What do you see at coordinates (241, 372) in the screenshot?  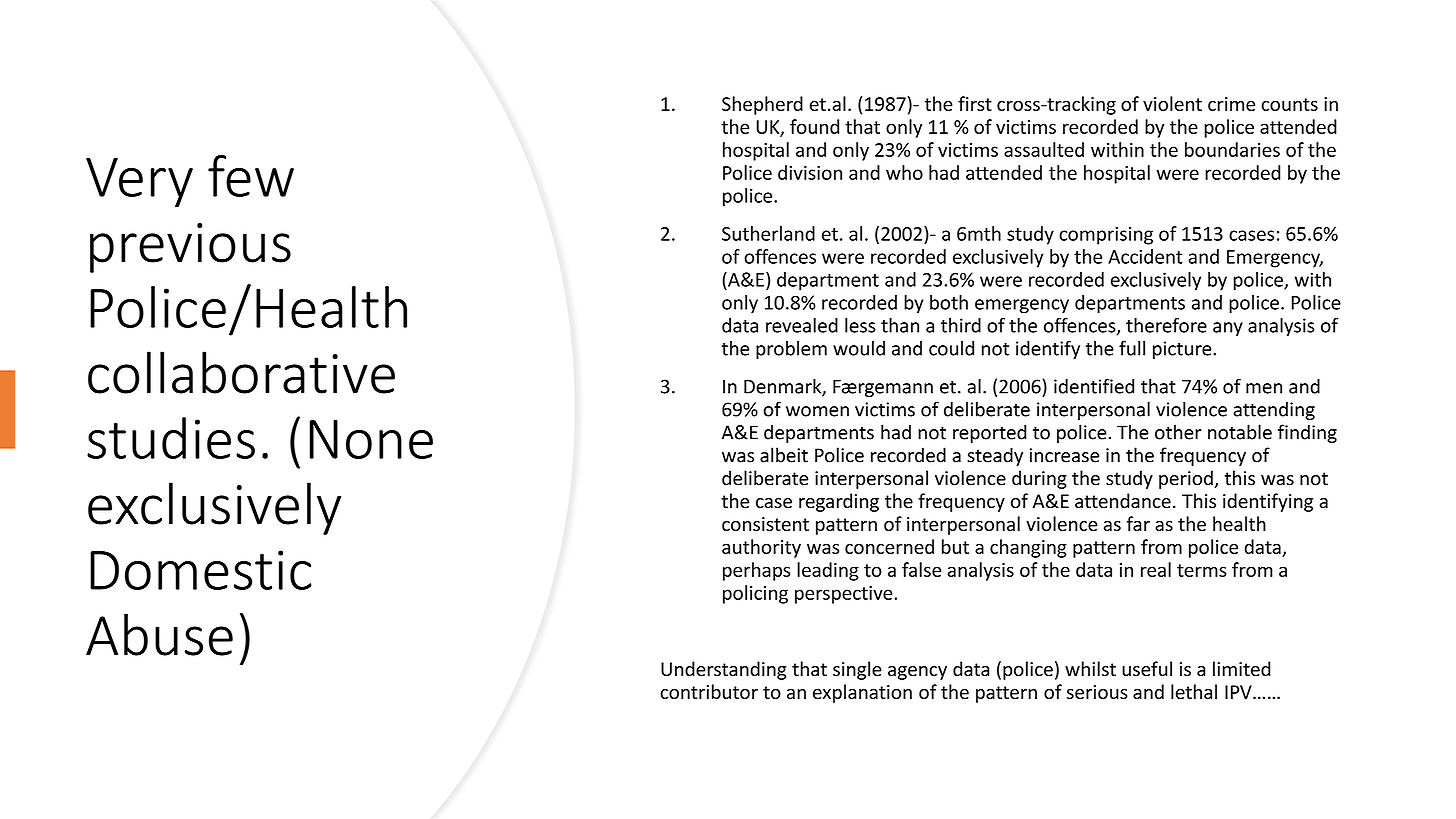 I see `collaborative` at bounding box center [241, 372].
